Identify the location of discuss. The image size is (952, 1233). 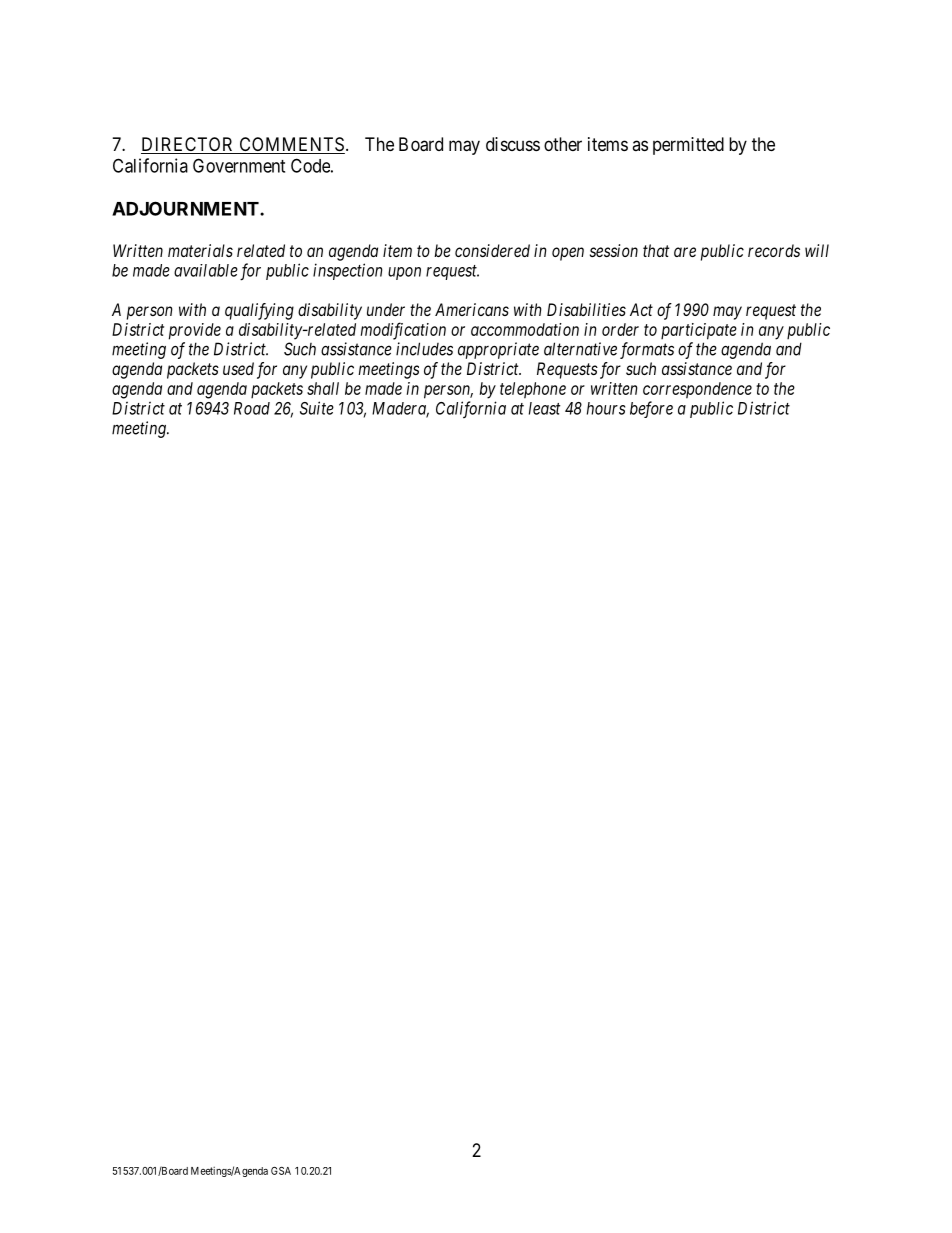
(513, 144).
